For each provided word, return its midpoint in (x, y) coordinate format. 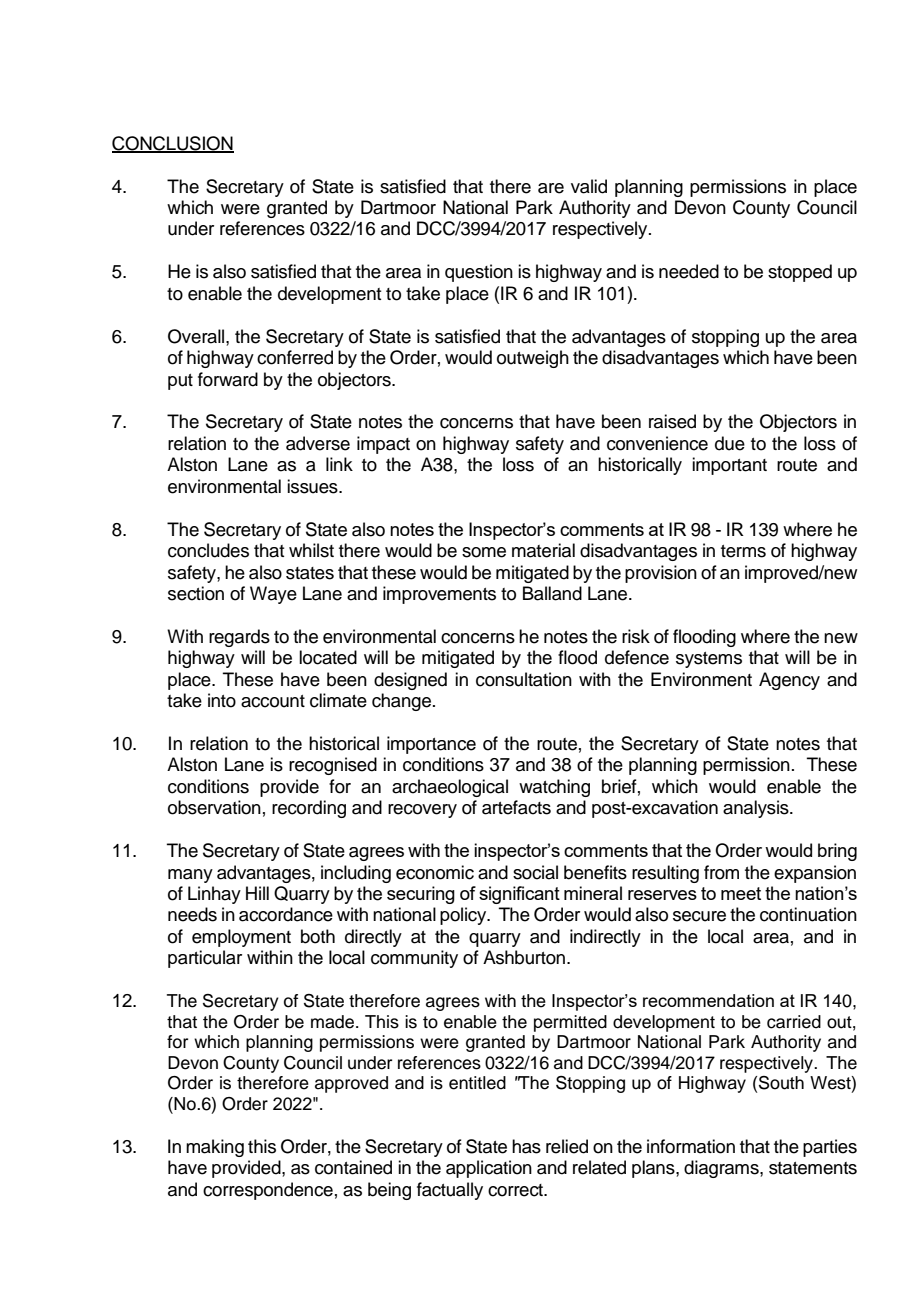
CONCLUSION (173, 144)
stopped (800, 273)
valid (589, 186)
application (489, 1169)
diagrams (722, 1169)
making (215, 1148)
